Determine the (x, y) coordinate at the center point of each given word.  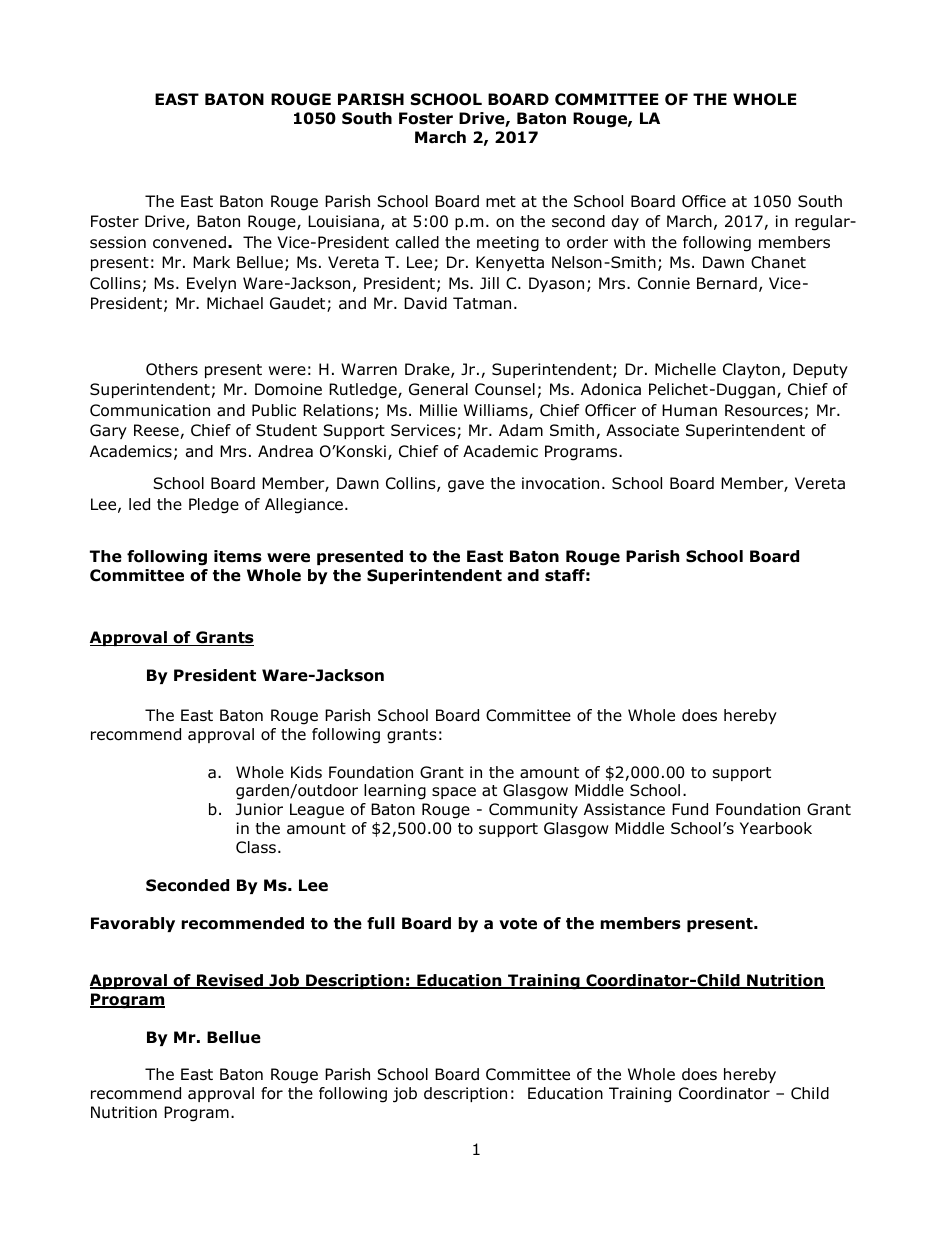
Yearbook (776, 828)
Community (533, 810)
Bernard (727, 283)
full (381, 923)
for (272, 1093)
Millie (438, 410)
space (454, 793)
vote (518, 924)
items (238, 556)
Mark (211, 262)
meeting (508, 244)
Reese (157, 431)
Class (256, 847)
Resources (764, 410)
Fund (690, 809)
